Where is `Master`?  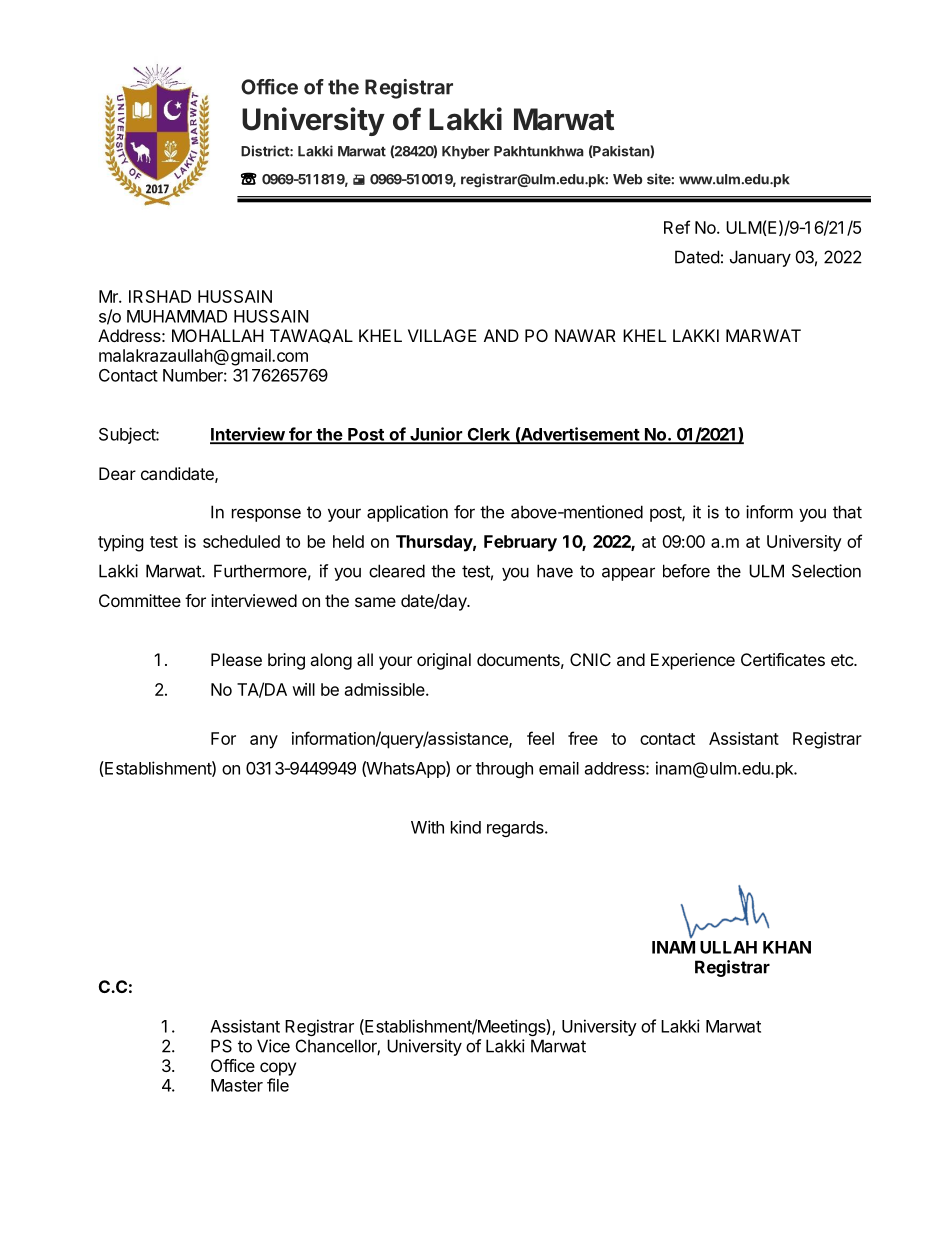
Master is located at coordinates (237, 1085).
